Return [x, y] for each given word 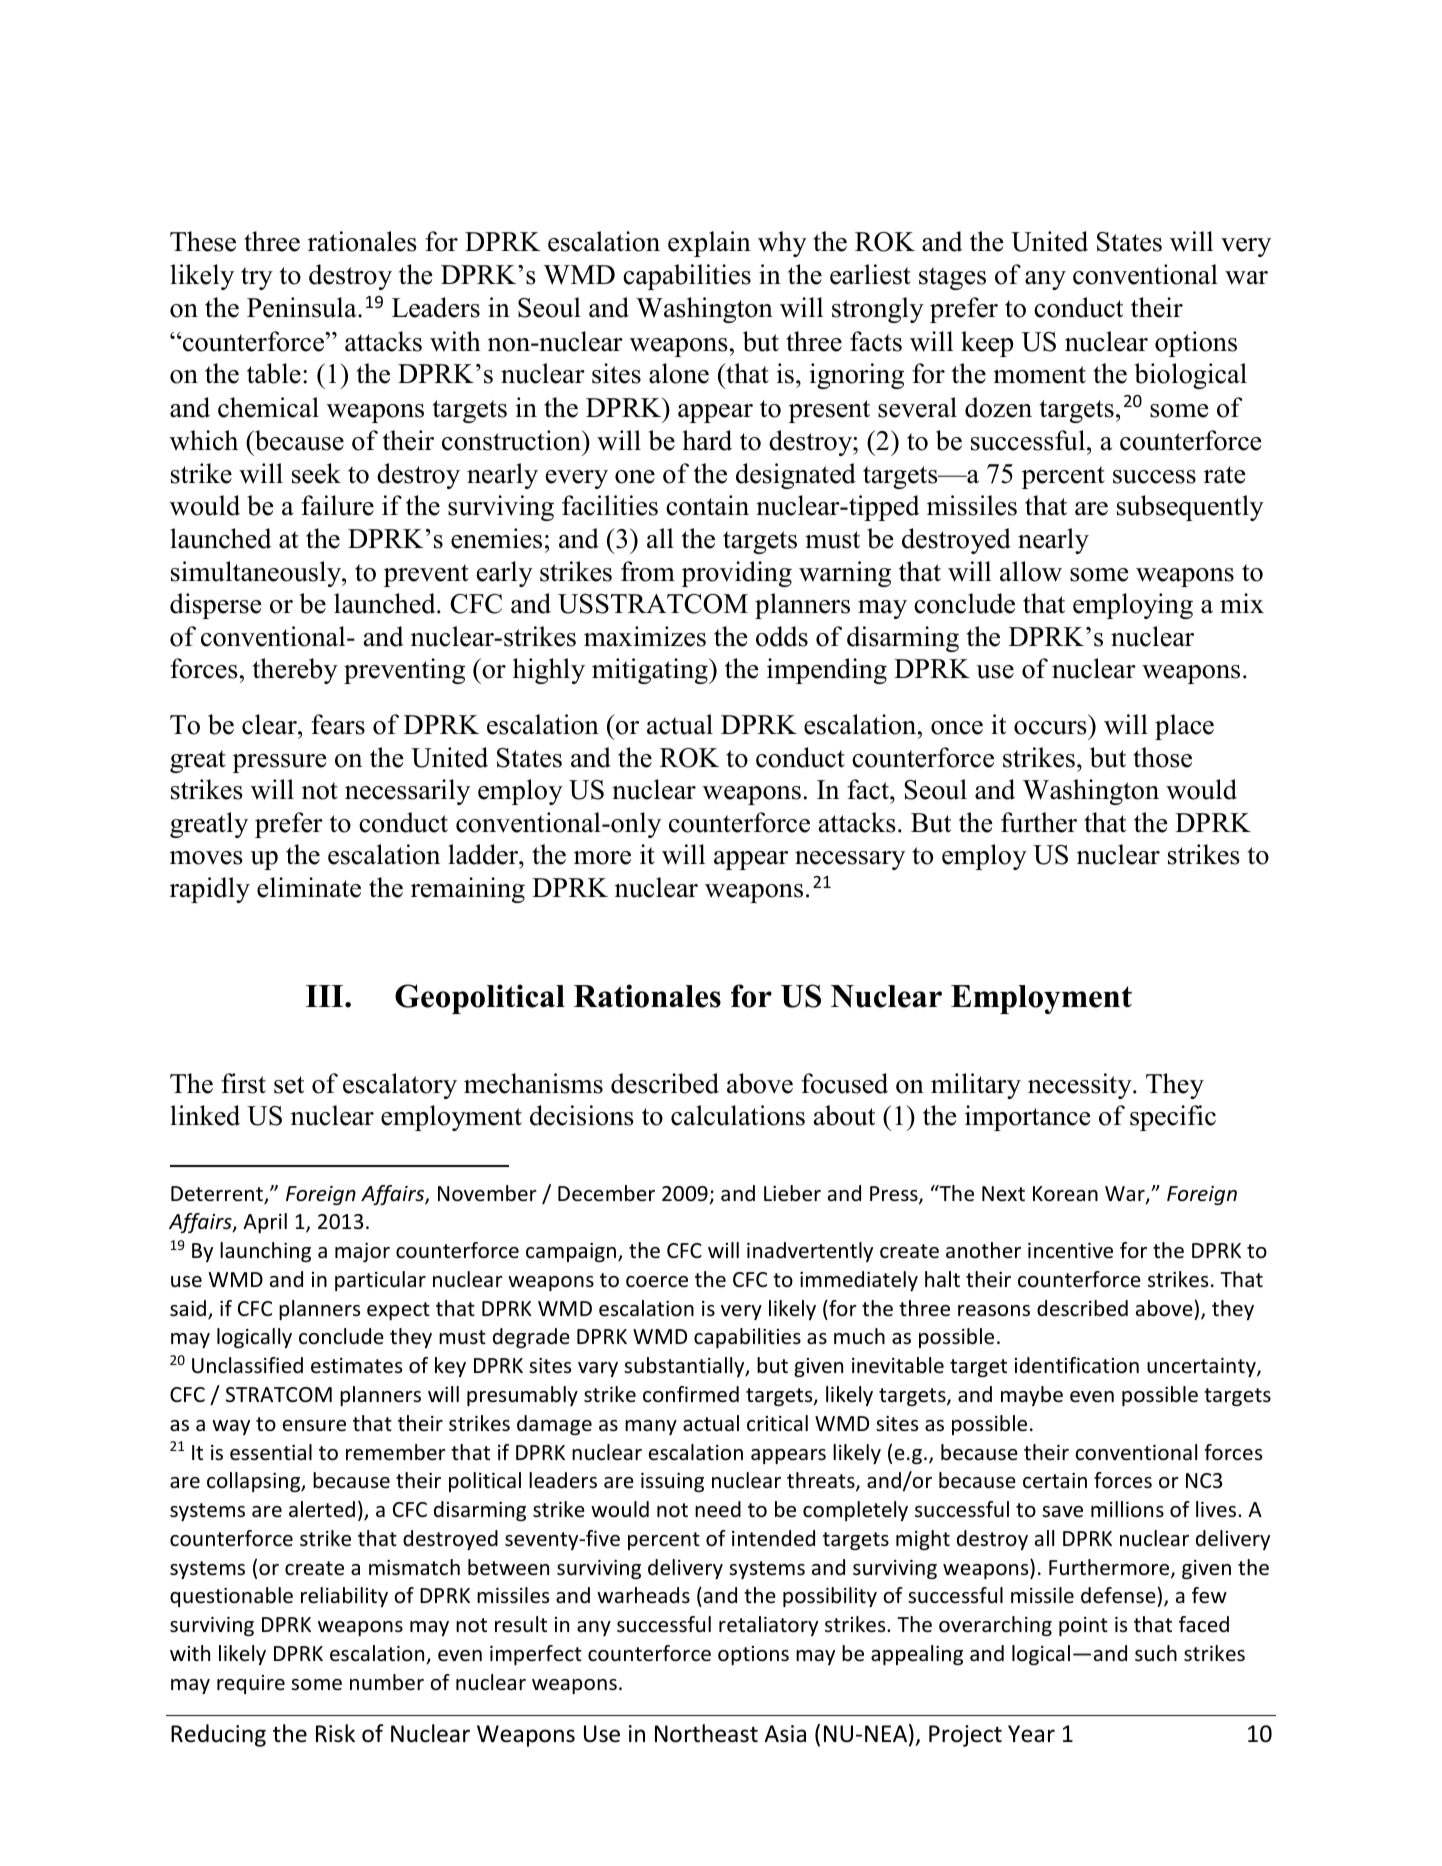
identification [1077, 1365]
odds [782, 636]
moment [1039, 375]
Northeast [706, 1733]
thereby [295, 671]
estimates [356, 1366]
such [1156, 1653]
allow [1031, 571]
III [326, 996]
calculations [738, 1115]
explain [709, 244]
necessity [1081, 1086]
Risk [335, 1733]
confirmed [691, 1394]
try [257, 278]
